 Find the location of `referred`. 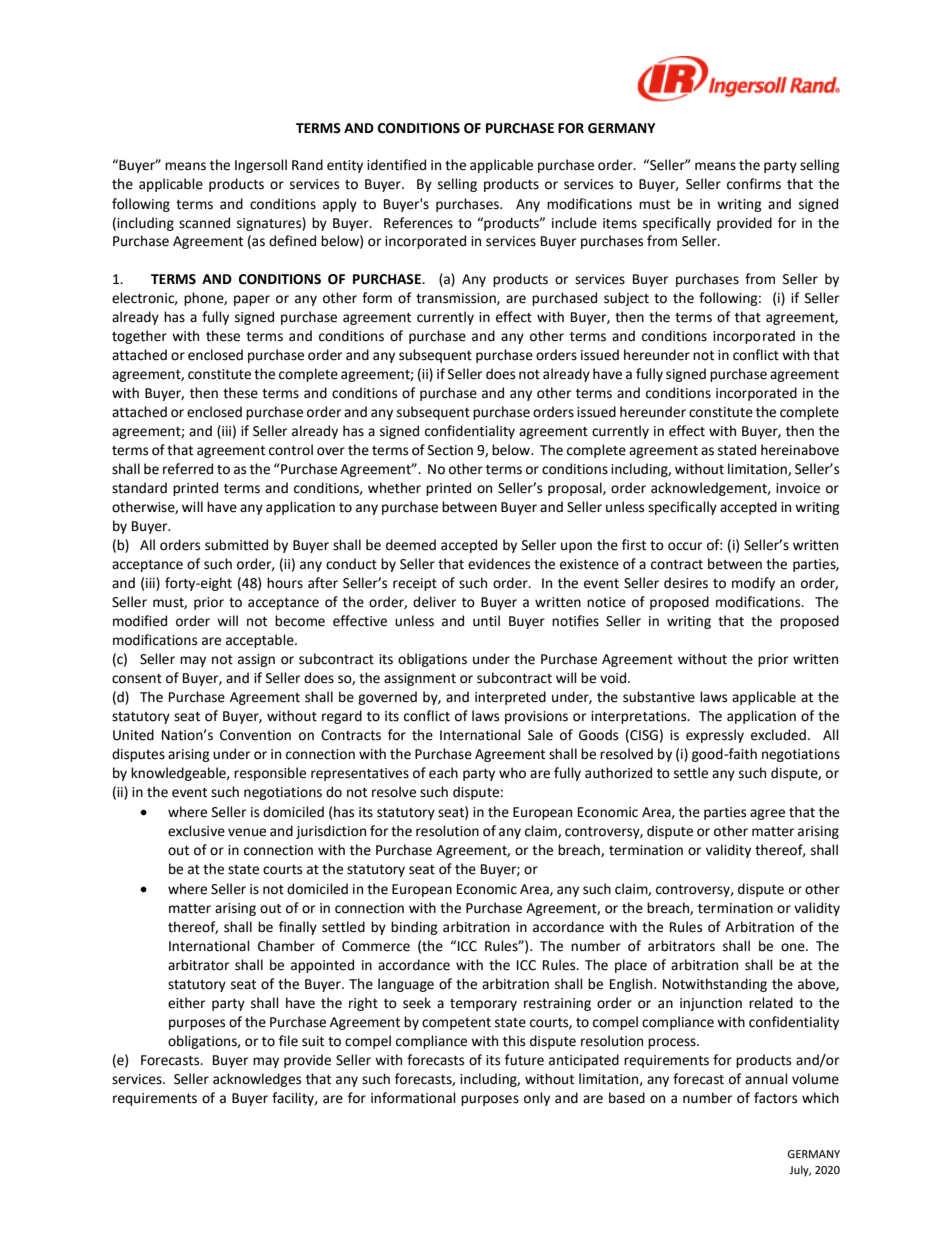

referred is located at coordinates (188, 469).
